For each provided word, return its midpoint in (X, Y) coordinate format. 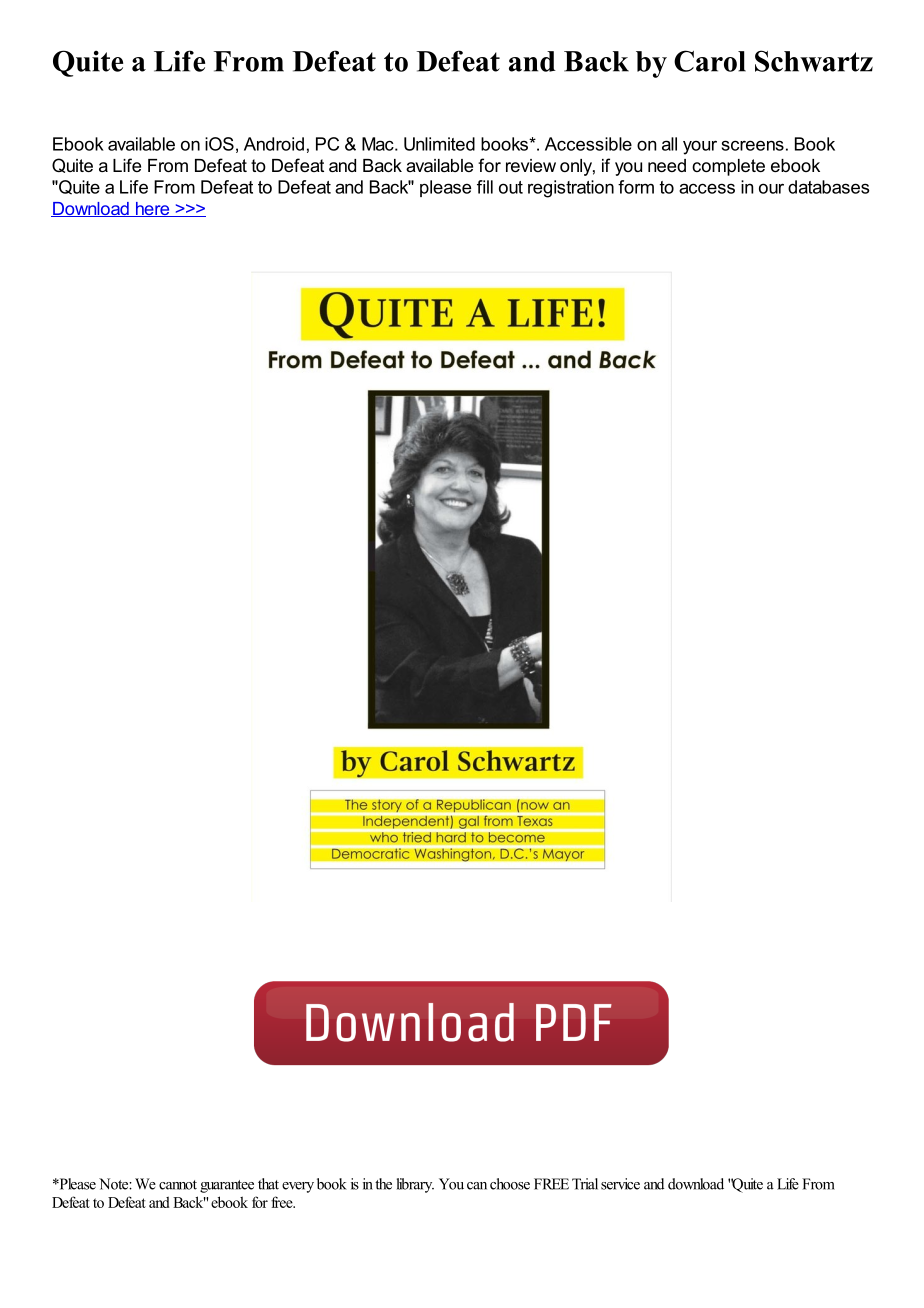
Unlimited (439, 144)
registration (571, 189)
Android (274, 144)
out (511, 187)
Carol (710, 61)
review (531, 165)
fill (485, 187)
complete (728, 167)
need (667, 165)
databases (829, 187)
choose (510, 1184)
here (152, 209)
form (636, 187)
